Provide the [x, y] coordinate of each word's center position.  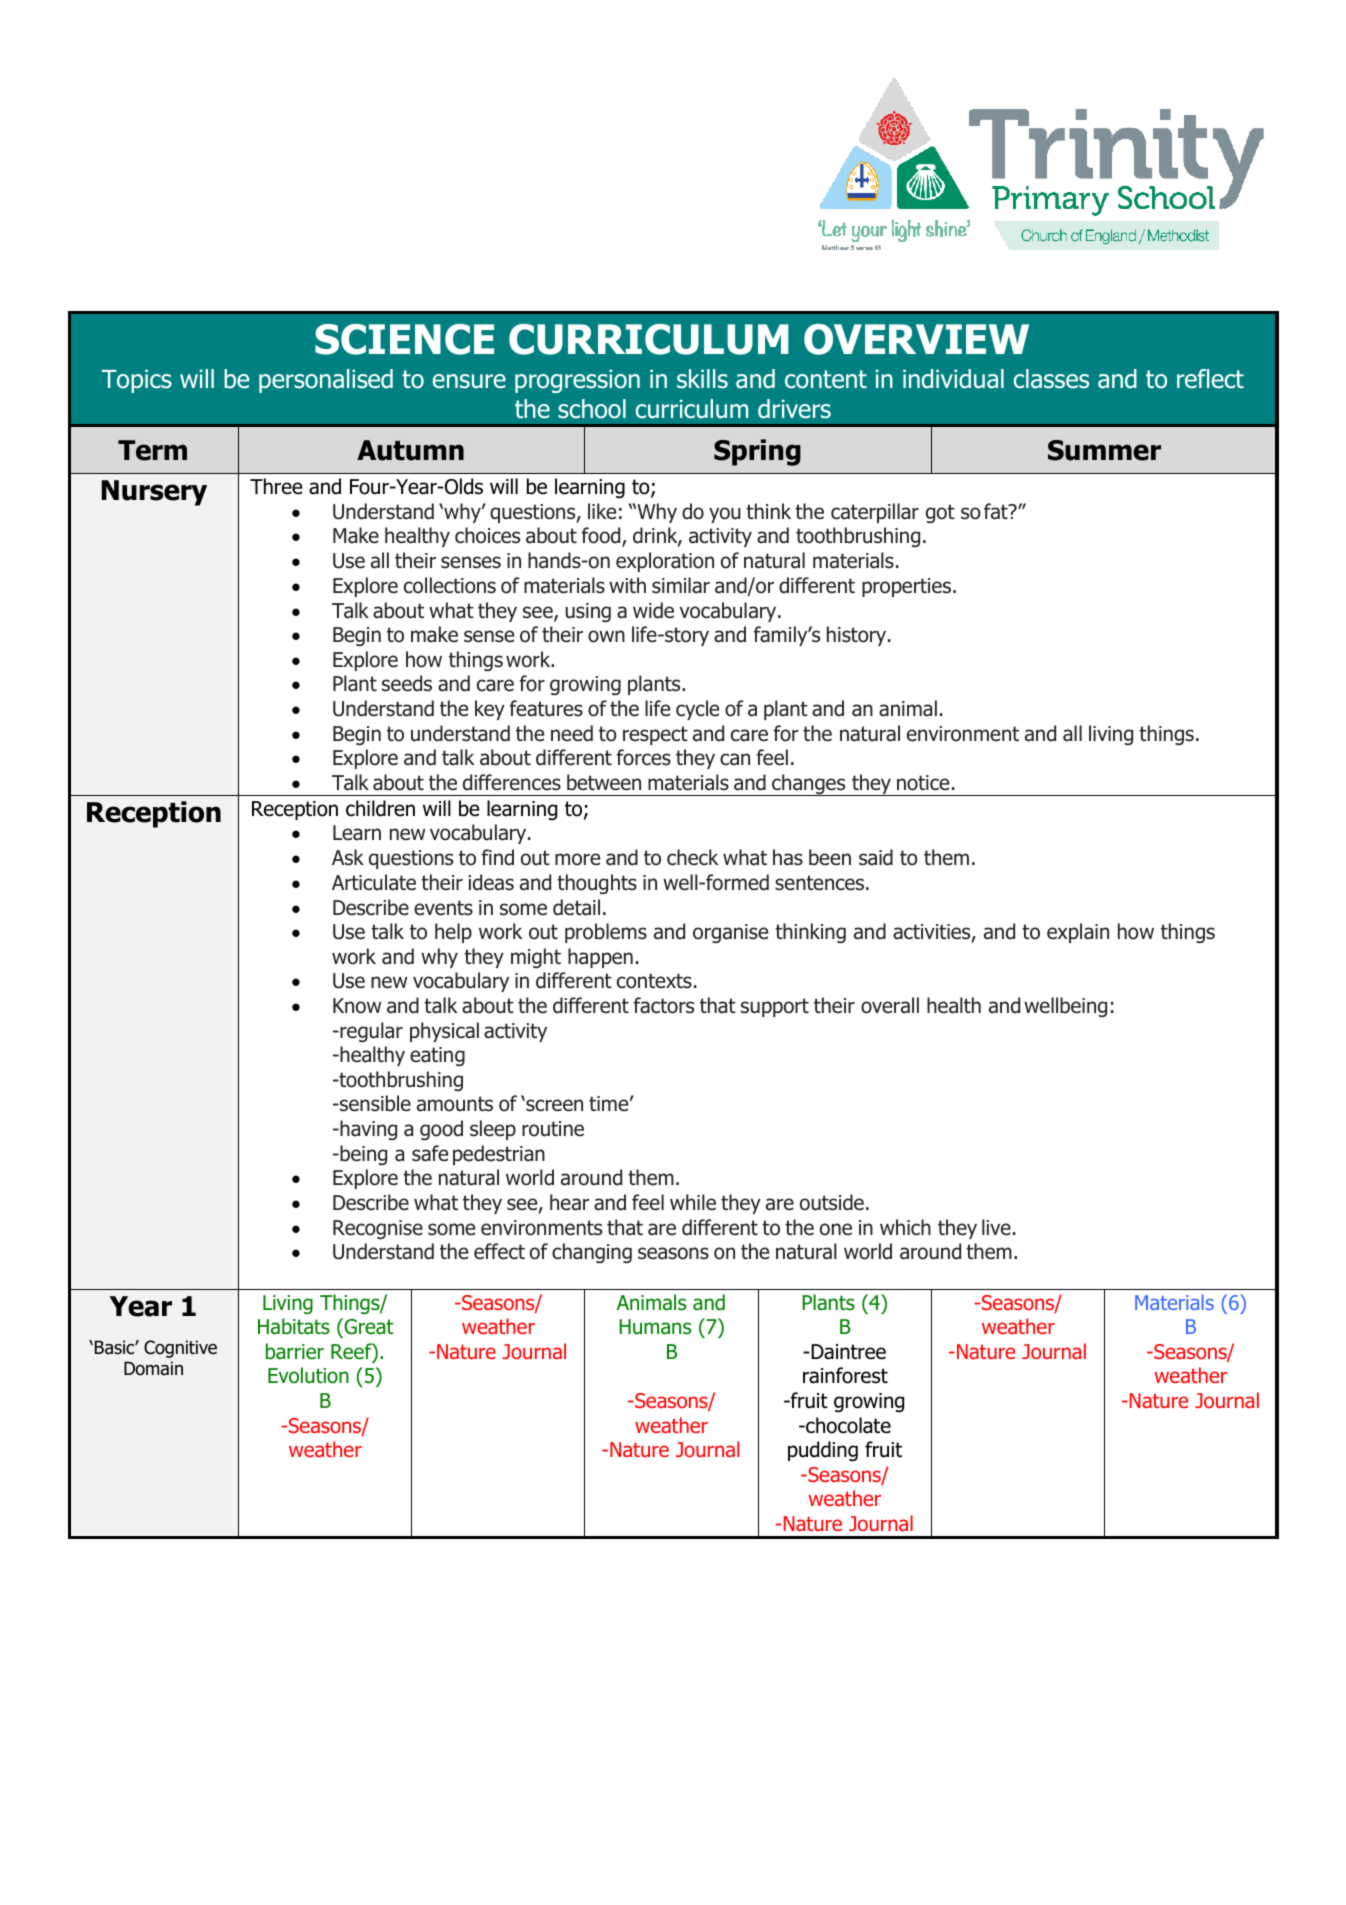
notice [923, 783]
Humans [655, 1327]
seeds [407, 683]
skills [702, 379]
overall [890, 1005]
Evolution [308, 1375]
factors [663, 1005]
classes [1051, 379]
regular [370, 1032]
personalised [326, 381]
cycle [697, 710]
